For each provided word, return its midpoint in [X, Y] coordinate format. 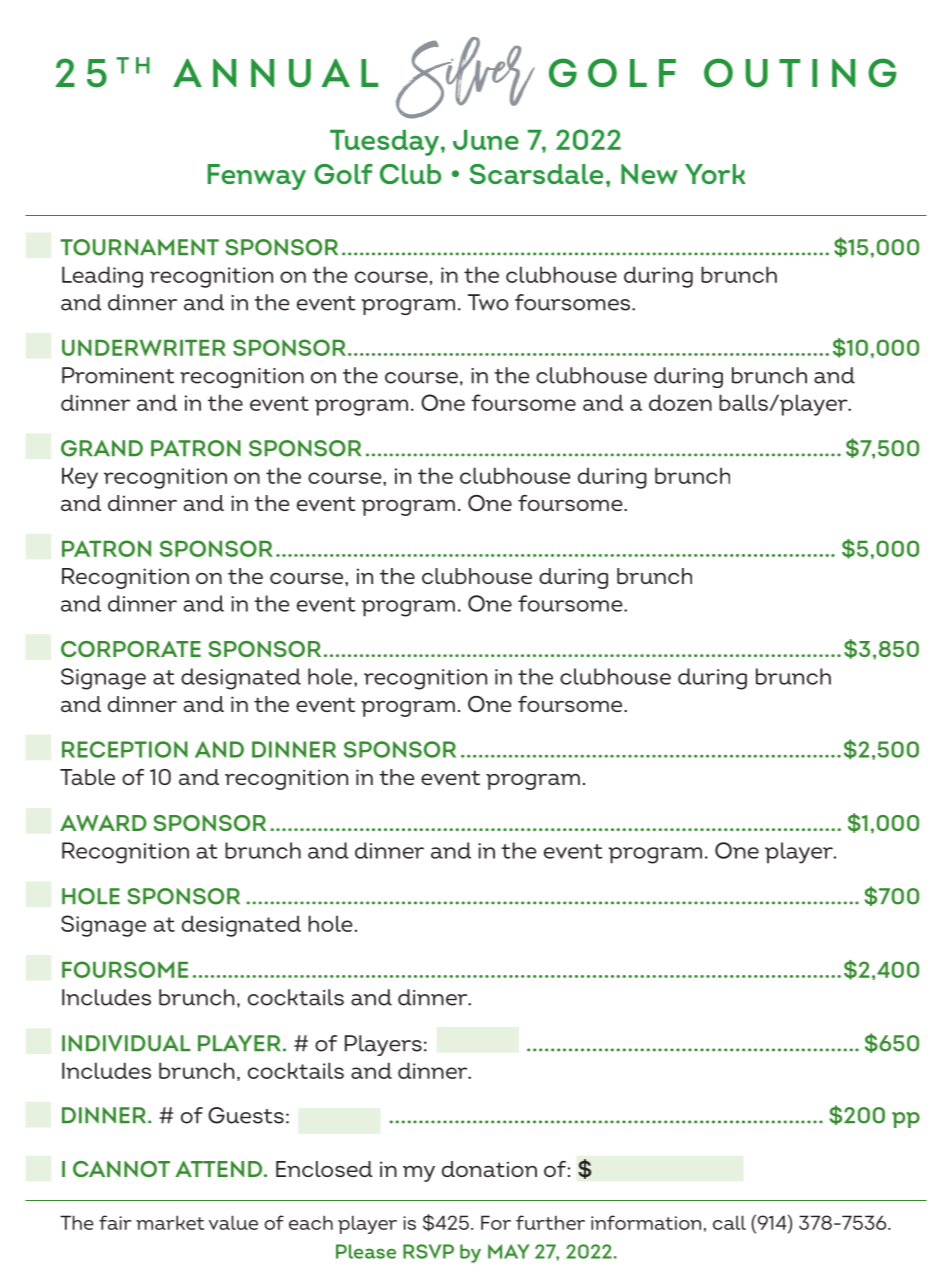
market [170, 1222]
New [649, 174]
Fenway [257, 177]
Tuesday [386, 143]
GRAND [102, 448]
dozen [680, 402]
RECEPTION [125, 749]
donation [489, 1169]
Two [488, 302]
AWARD [103, 823]
